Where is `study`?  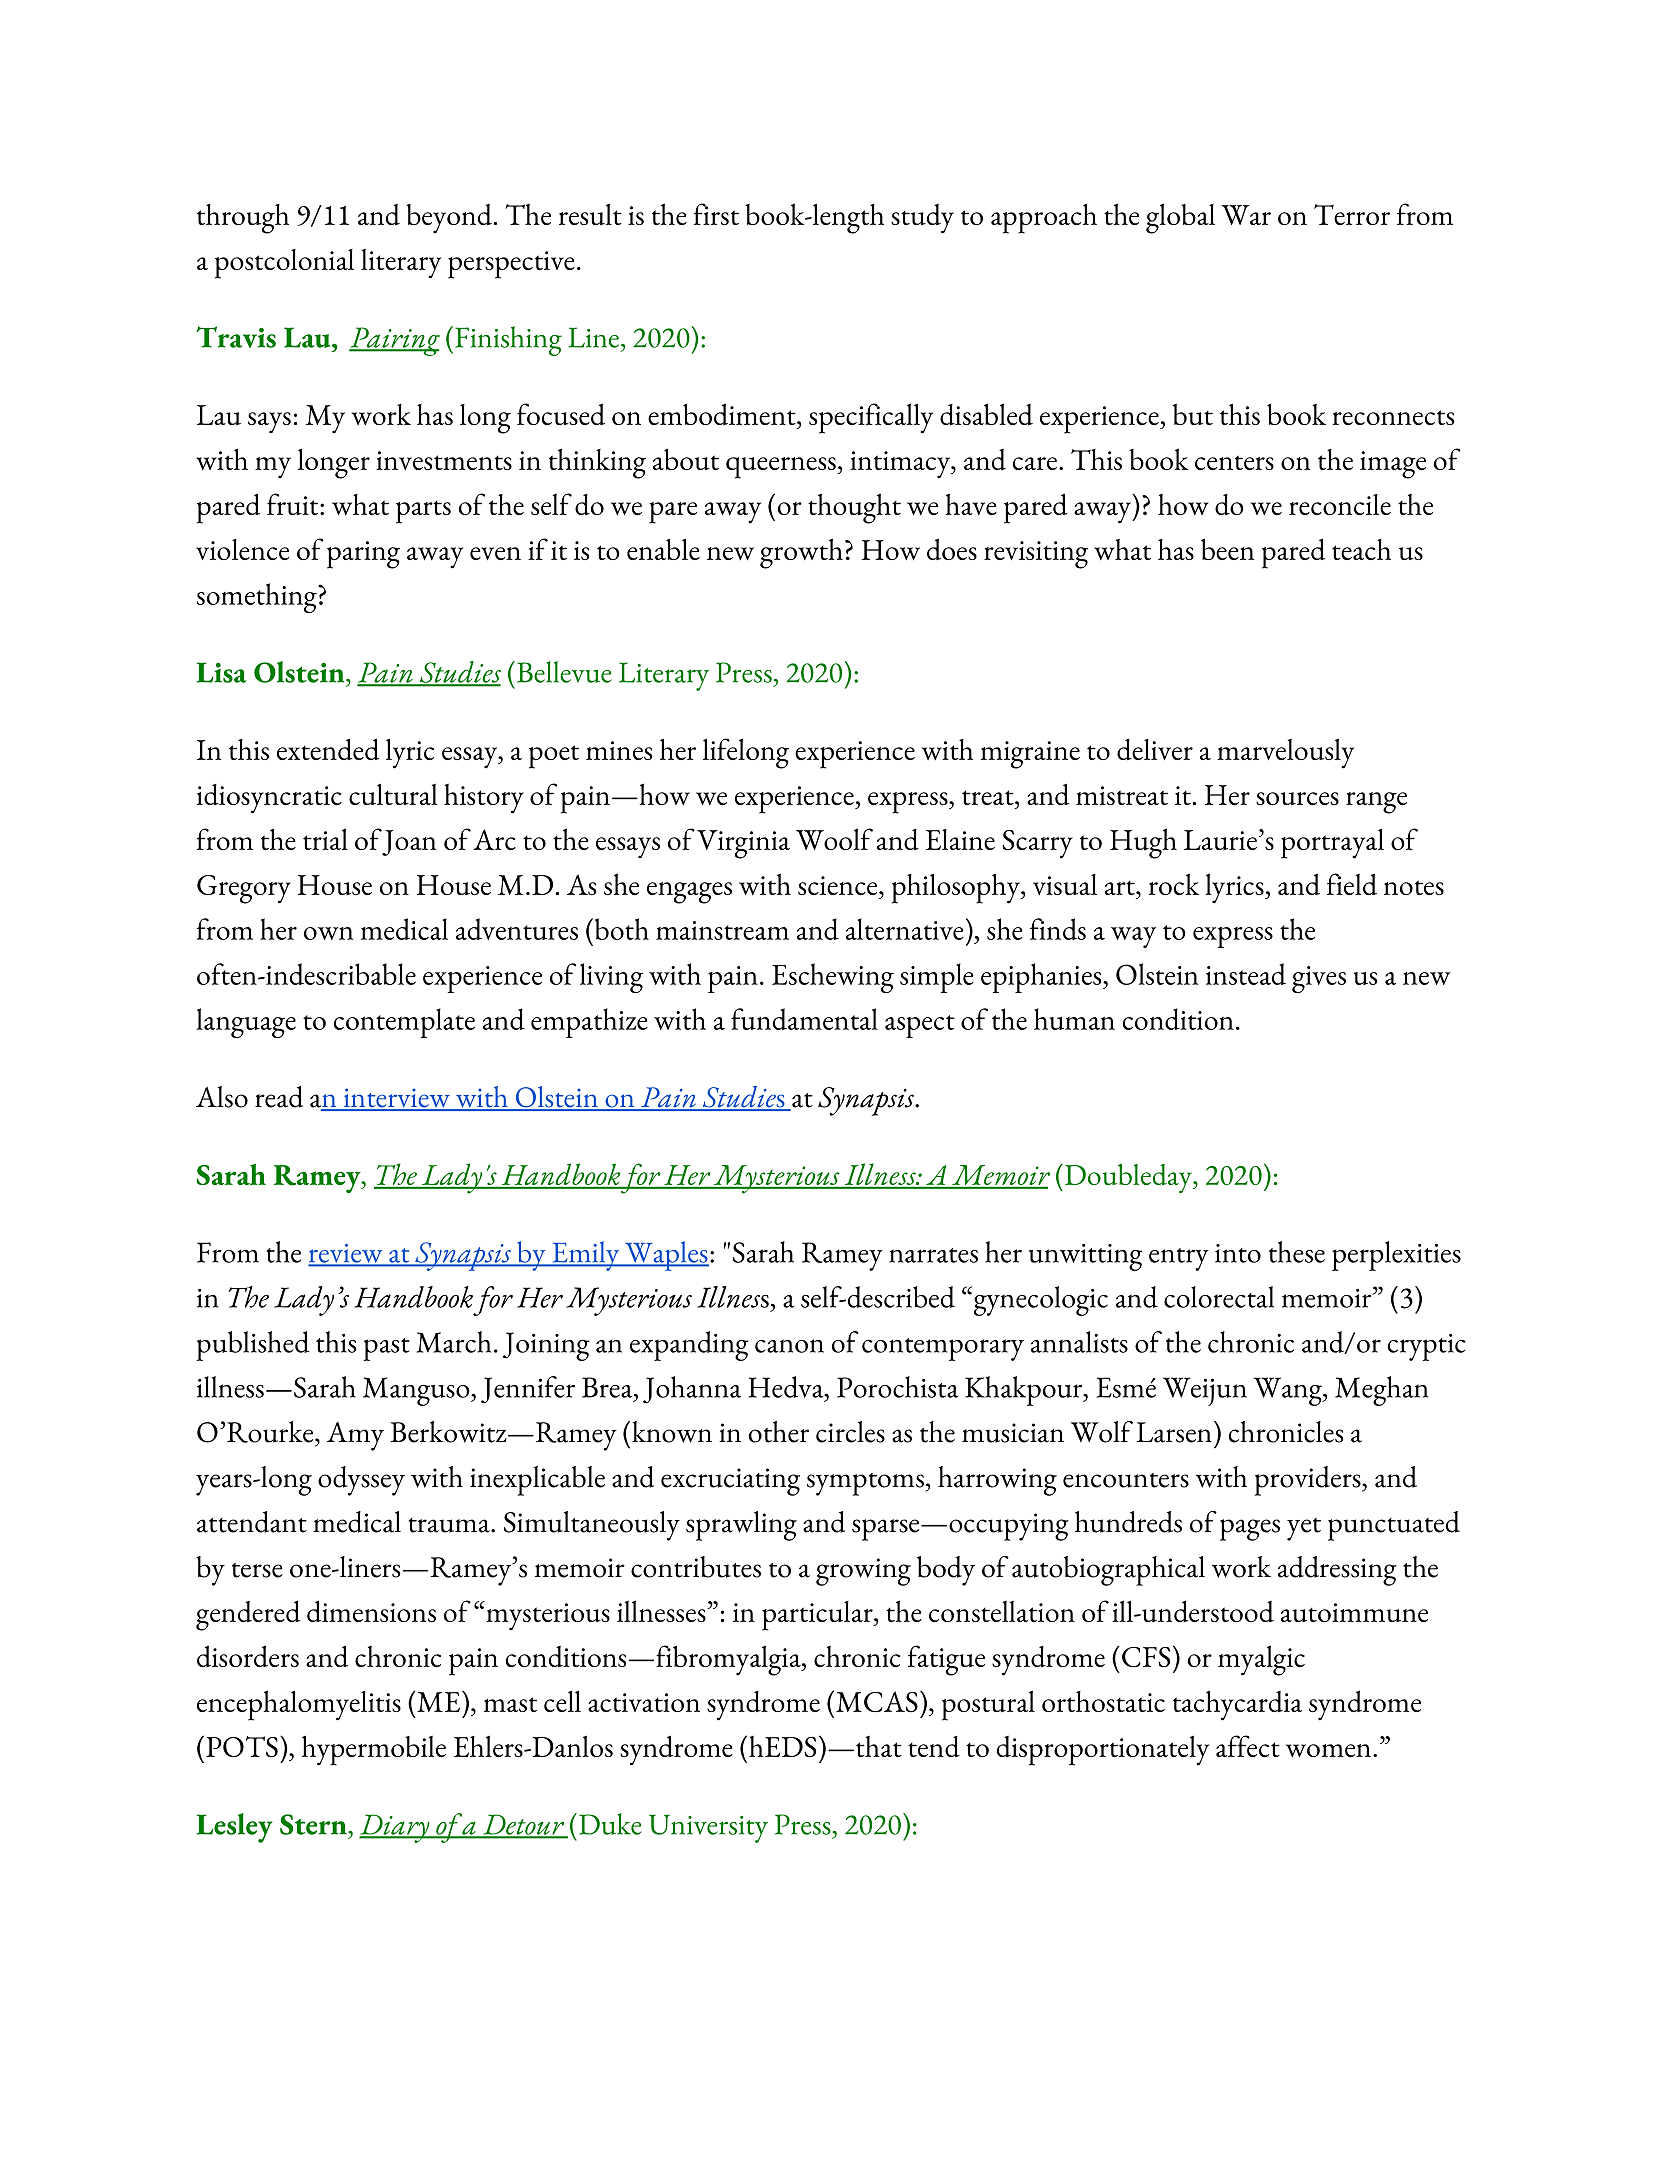 study is located at coordinates (922, 219).
